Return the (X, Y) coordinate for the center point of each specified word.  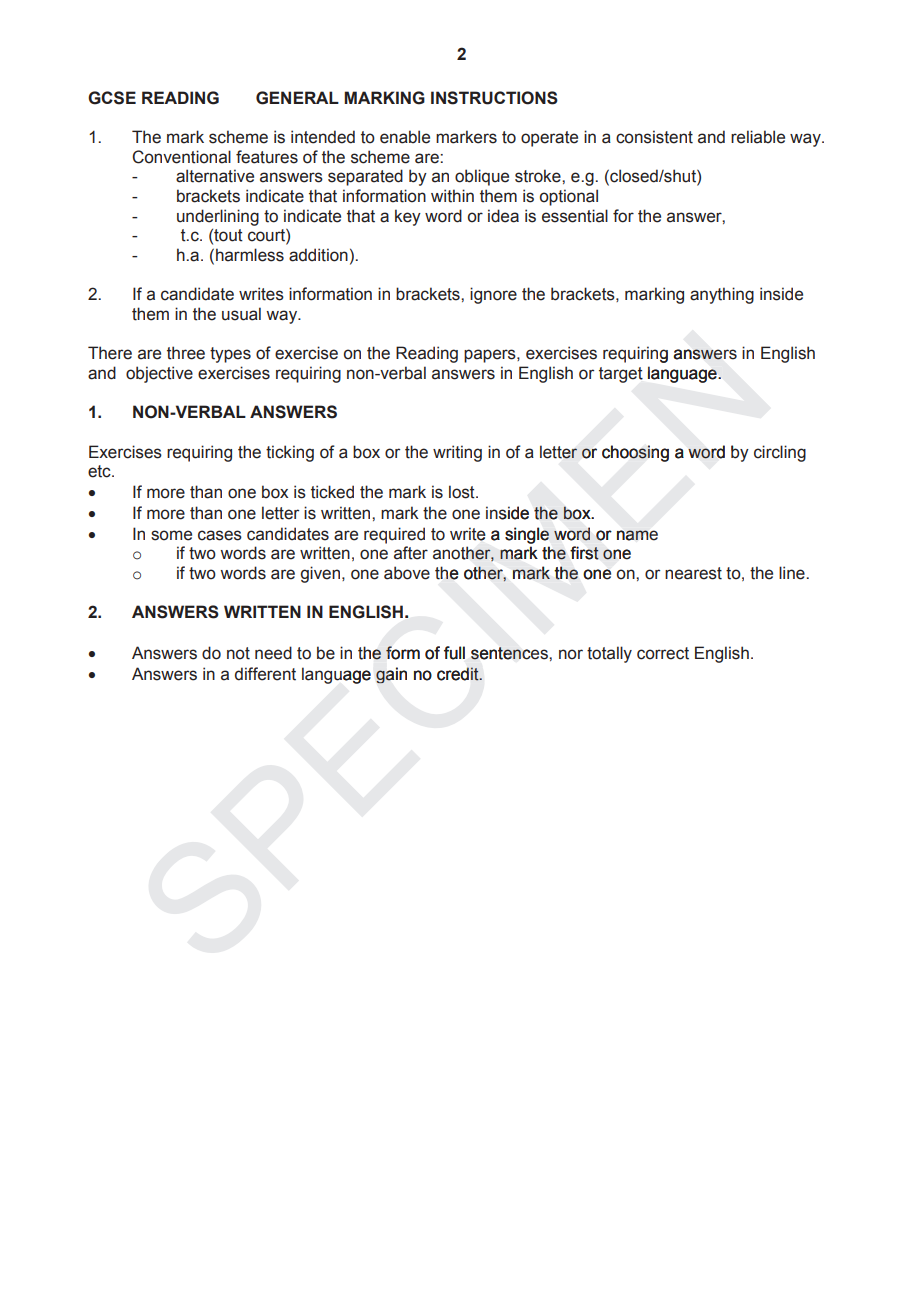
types (230, 355)
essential (575, 216)
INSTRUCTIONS (494, 98)
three (186, 353)
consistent (654, 137)
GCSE (112, 98)
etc (100, 471)
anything (722, 295)
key (408, 217)
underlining (218, 217)
